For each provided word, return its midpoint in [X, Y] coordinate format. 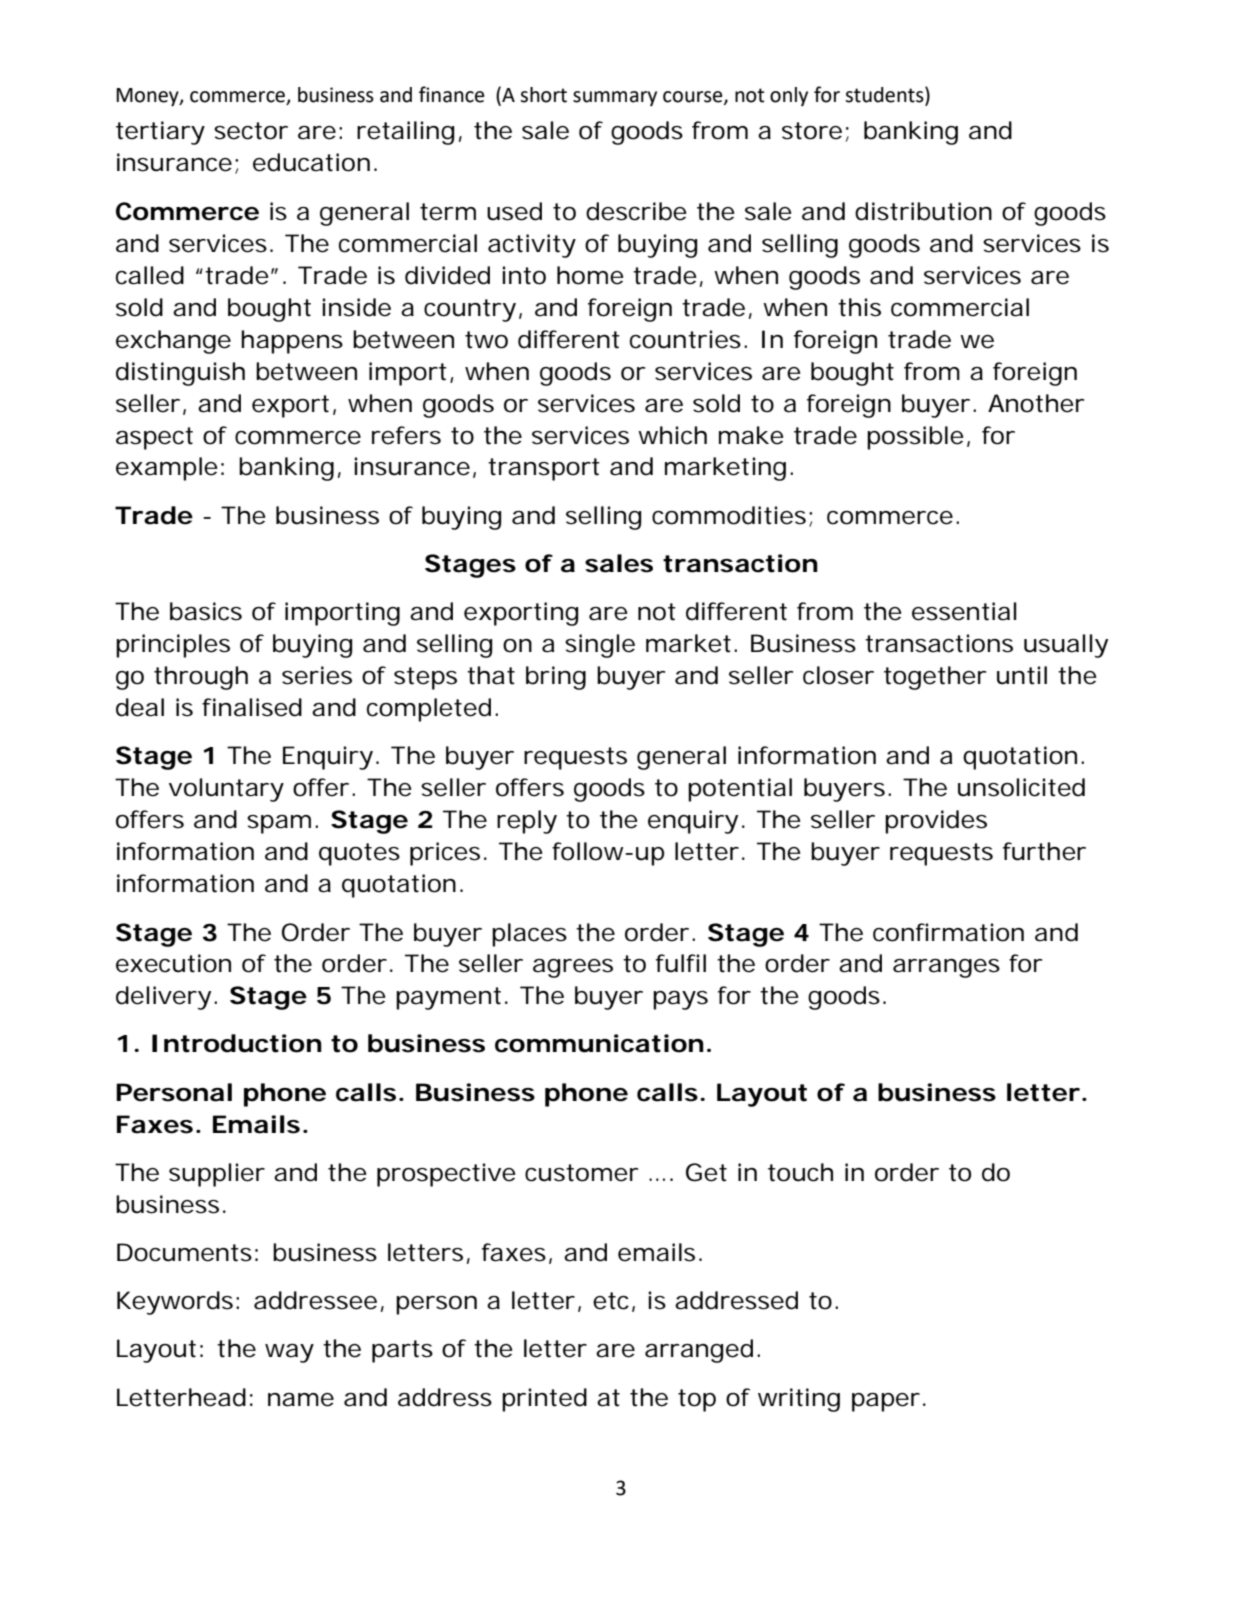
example [167, 469]
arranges [946, 968]
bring [556, 678]
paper [886, 1402]
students [885, 94]
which [672, 435]
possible [915, 438]
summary [615, 98]
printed [544, 1400]
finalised [252, 707]
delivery [163, 998]
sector [251, 131]
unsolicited [1021, 787]
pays [680, 1000]
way [289, 1353]
